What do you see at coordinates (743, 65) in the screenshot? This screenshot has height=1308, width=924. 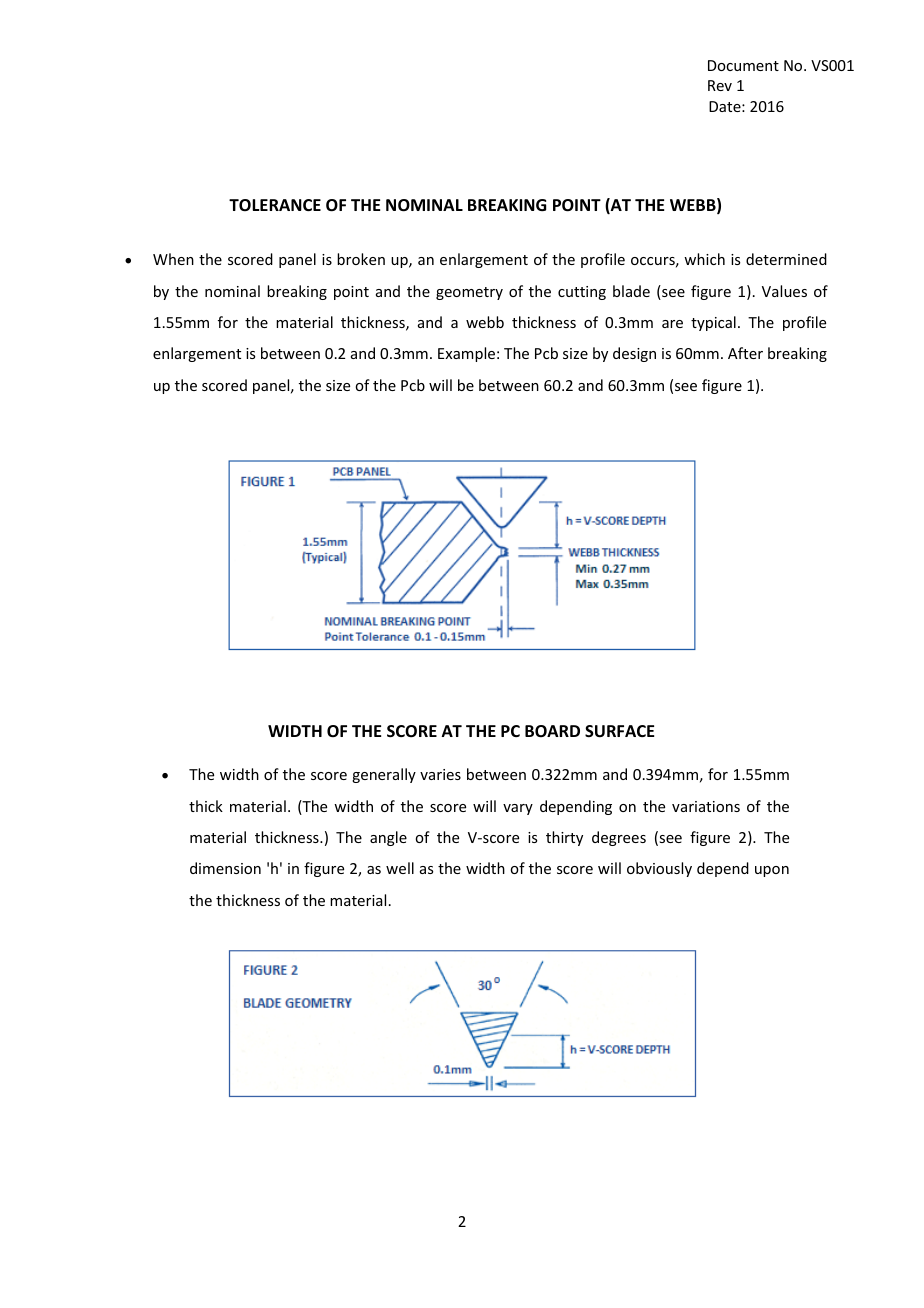 I see `Document` at bounding box center [743, 65].
